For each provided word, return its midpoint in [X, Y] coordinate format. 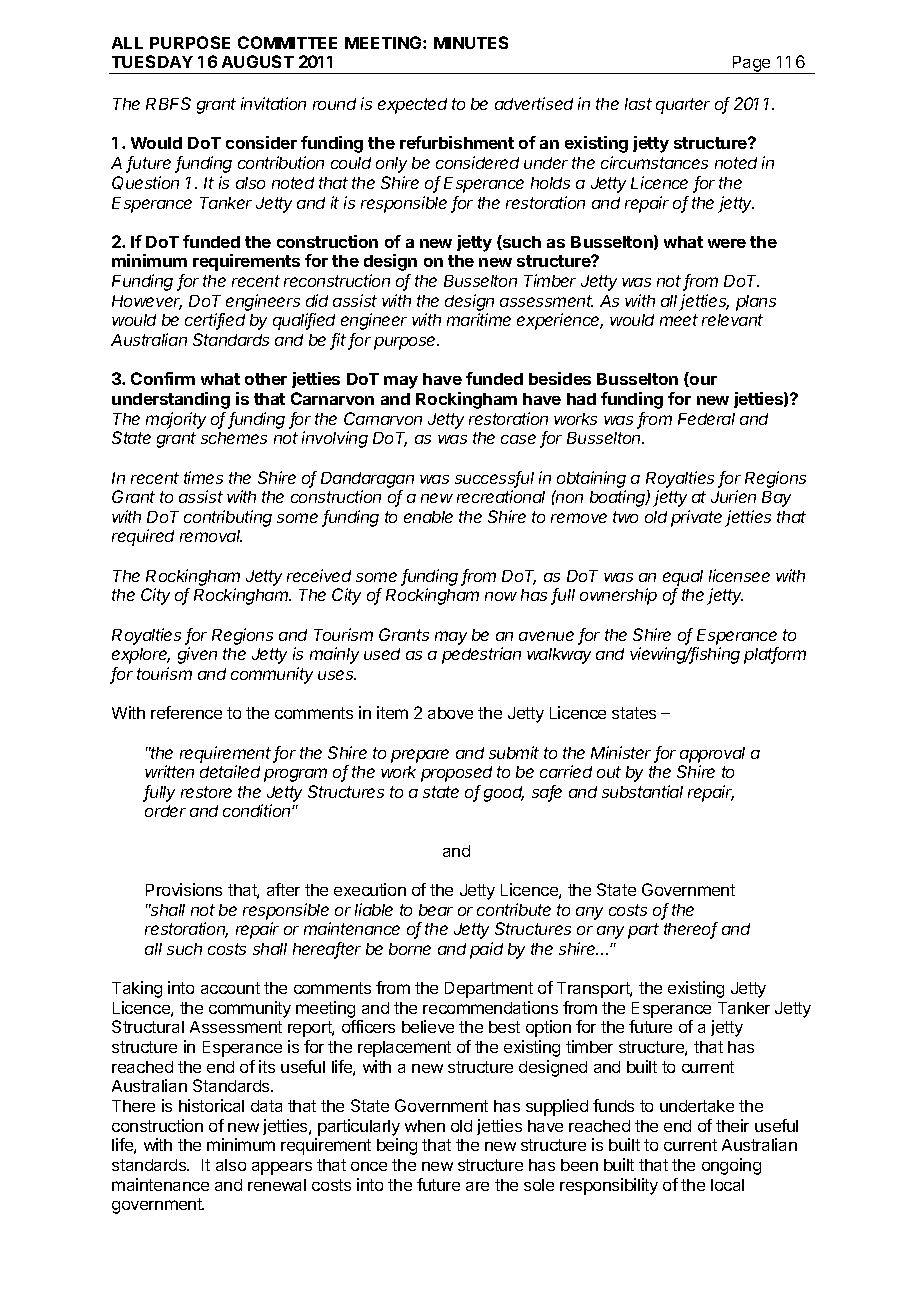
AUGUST [258, 61]
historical [211, 1105]
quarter [683, 106]
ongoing [731, 1166]
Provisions [184, 889]
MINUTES [471, 42]
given [197, 655]
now [501, 596]
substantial [642, 791]
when [425, 1126]
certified [215, 321]
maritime [479, 319]
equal [683, 578]
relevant [732, 320]
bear [436, 910]
